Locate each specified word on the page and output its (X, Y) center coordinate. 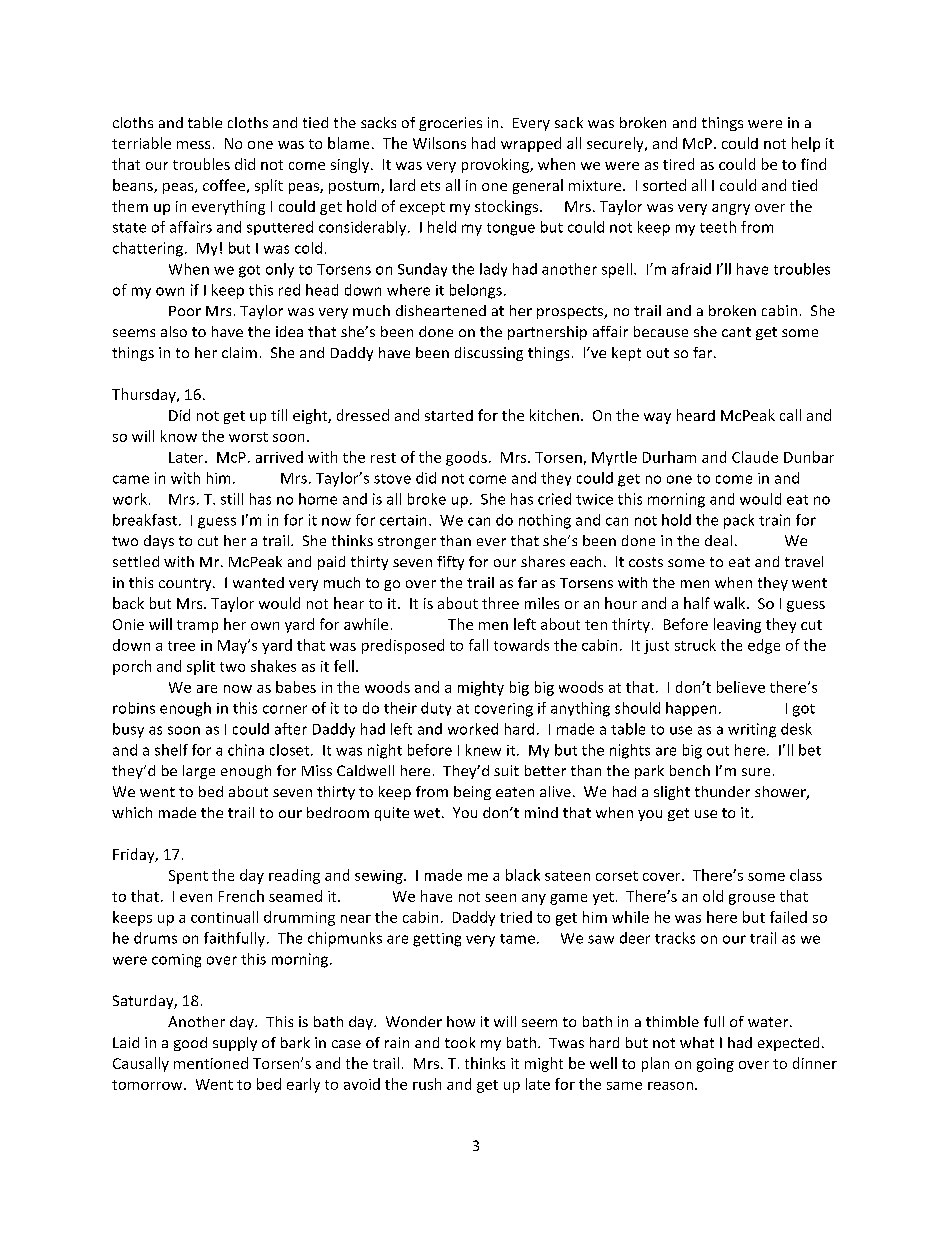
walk (731, 603)
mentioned (211, 1063)
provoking (496, 165)
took (460, 1042)
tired (678, 164)
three (500, 603)
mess (193, 145)
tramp (197, 626)
